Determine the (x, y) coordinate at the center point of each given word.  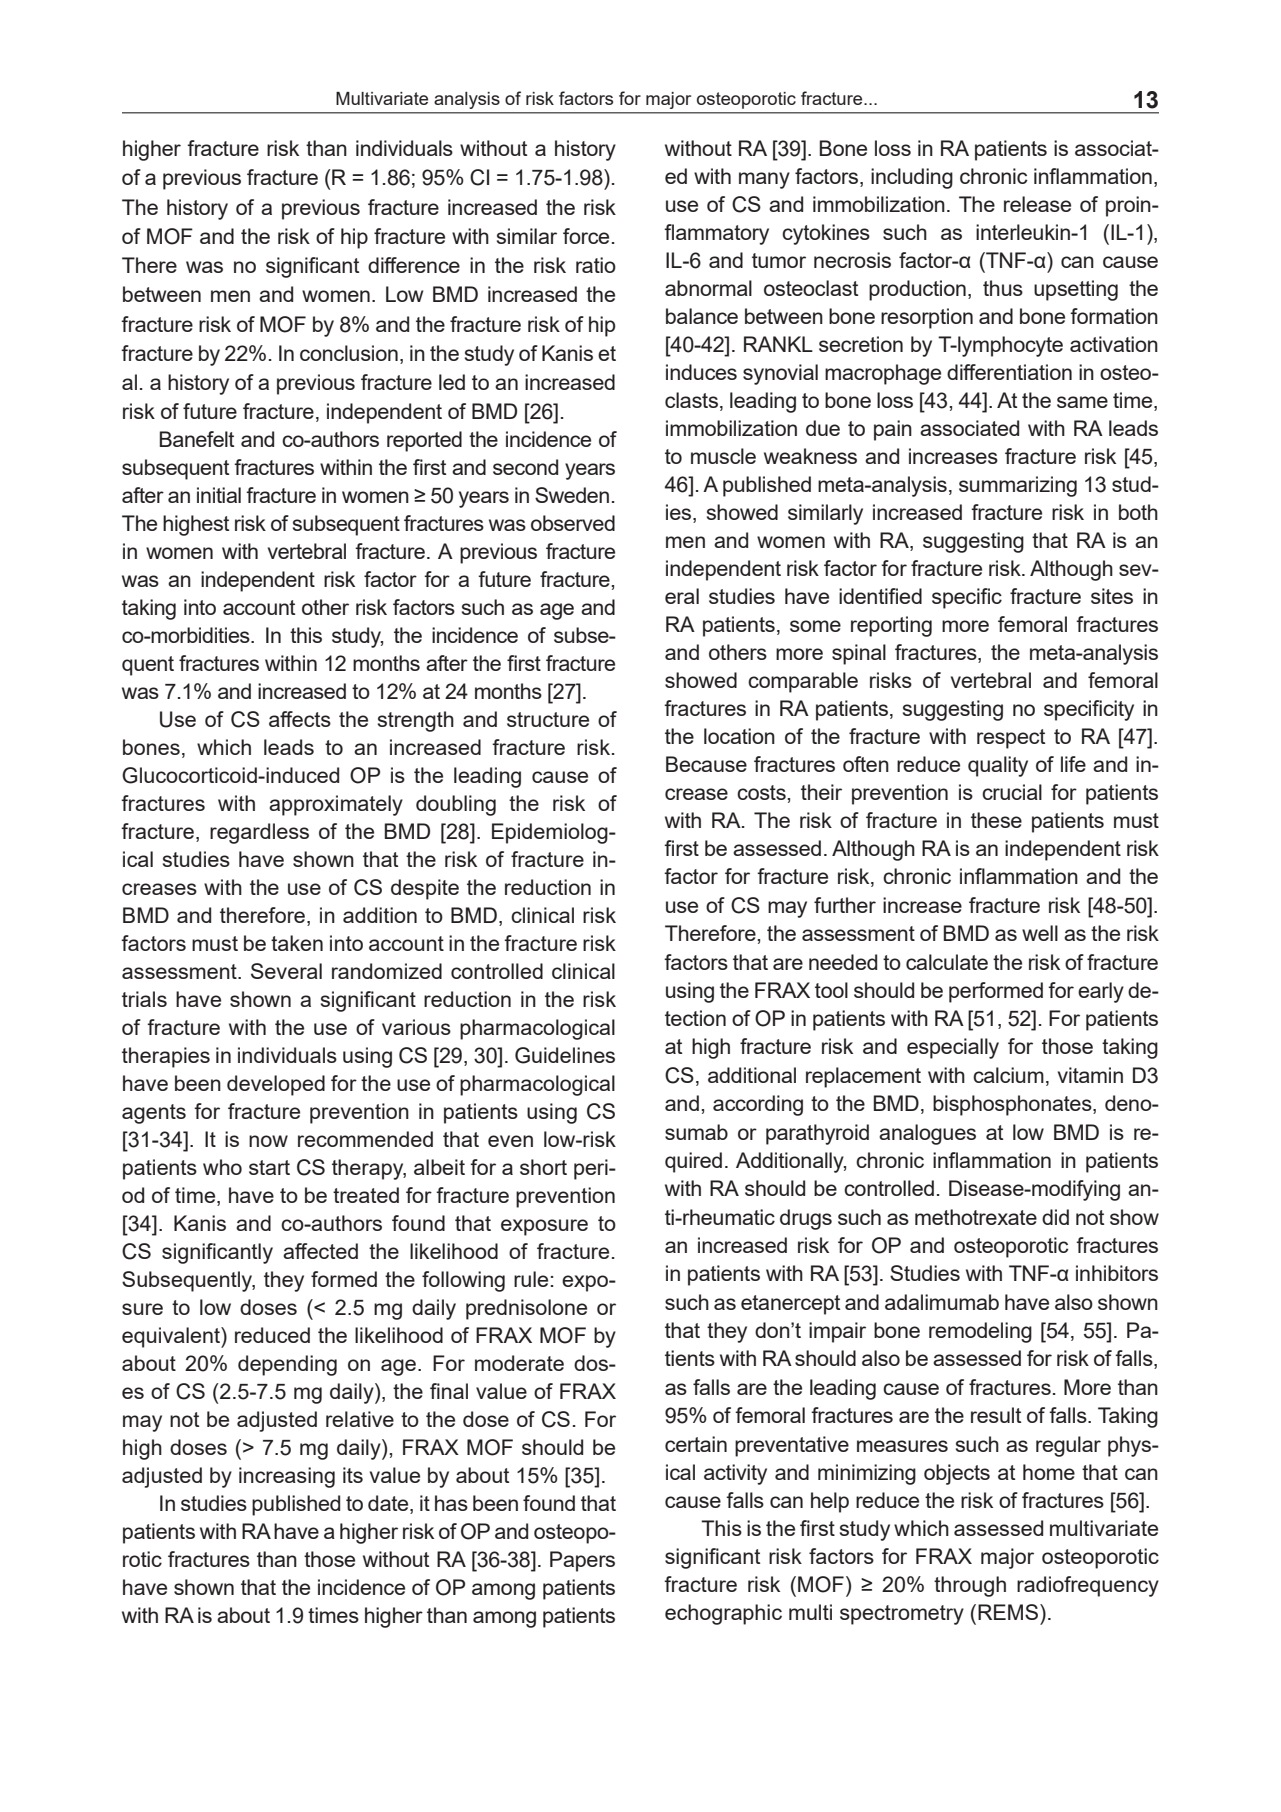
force (586, 236)
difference (414, 265)
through (970, 1586)
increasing (287, 1477)
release (1037, 204)
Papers (582, 1561)
